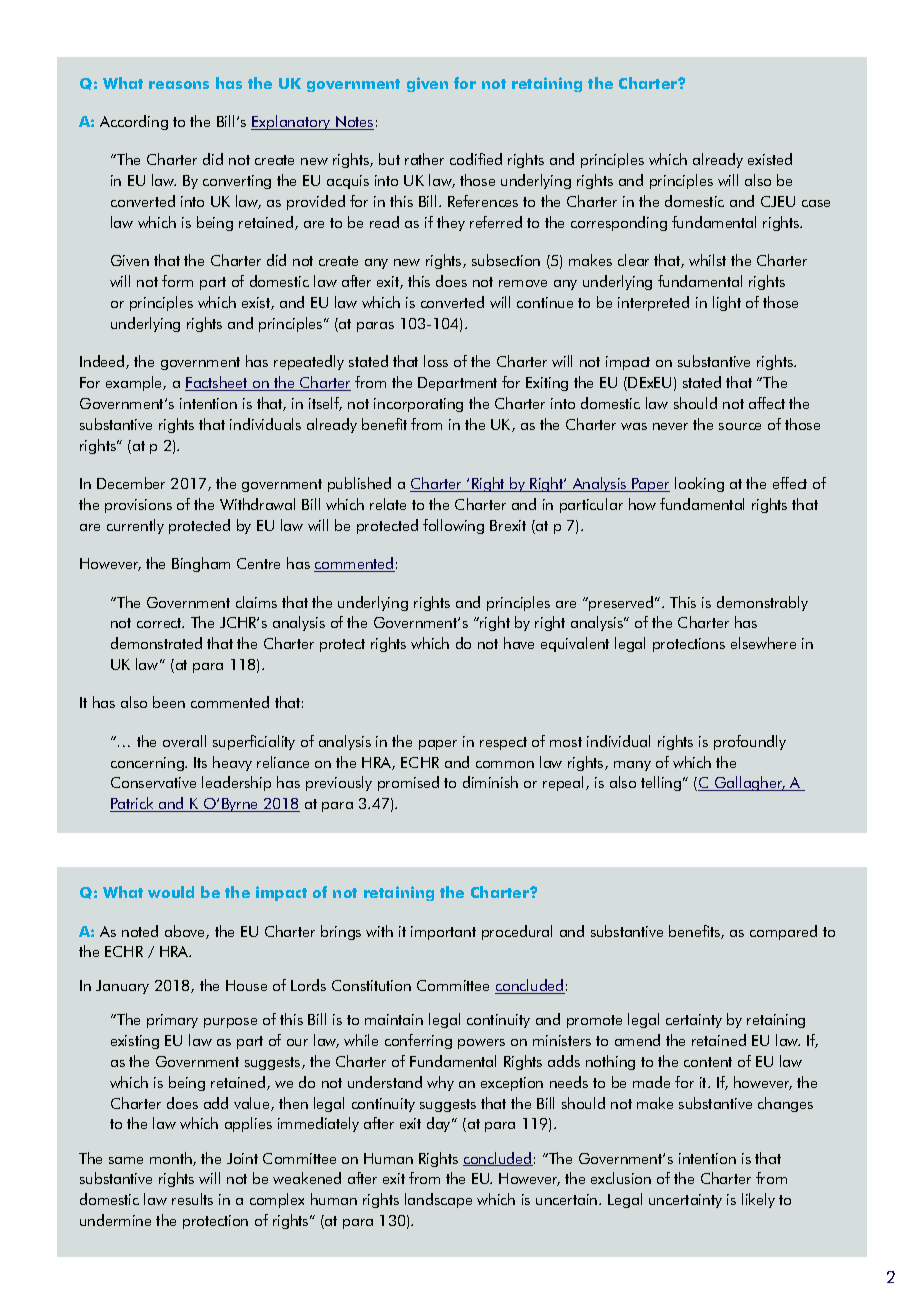 The height and width of the screenshot is (1308, 924). Describe the element at coordinates (749, 783) in the screenshot. I see `Gallagher` at that location.
